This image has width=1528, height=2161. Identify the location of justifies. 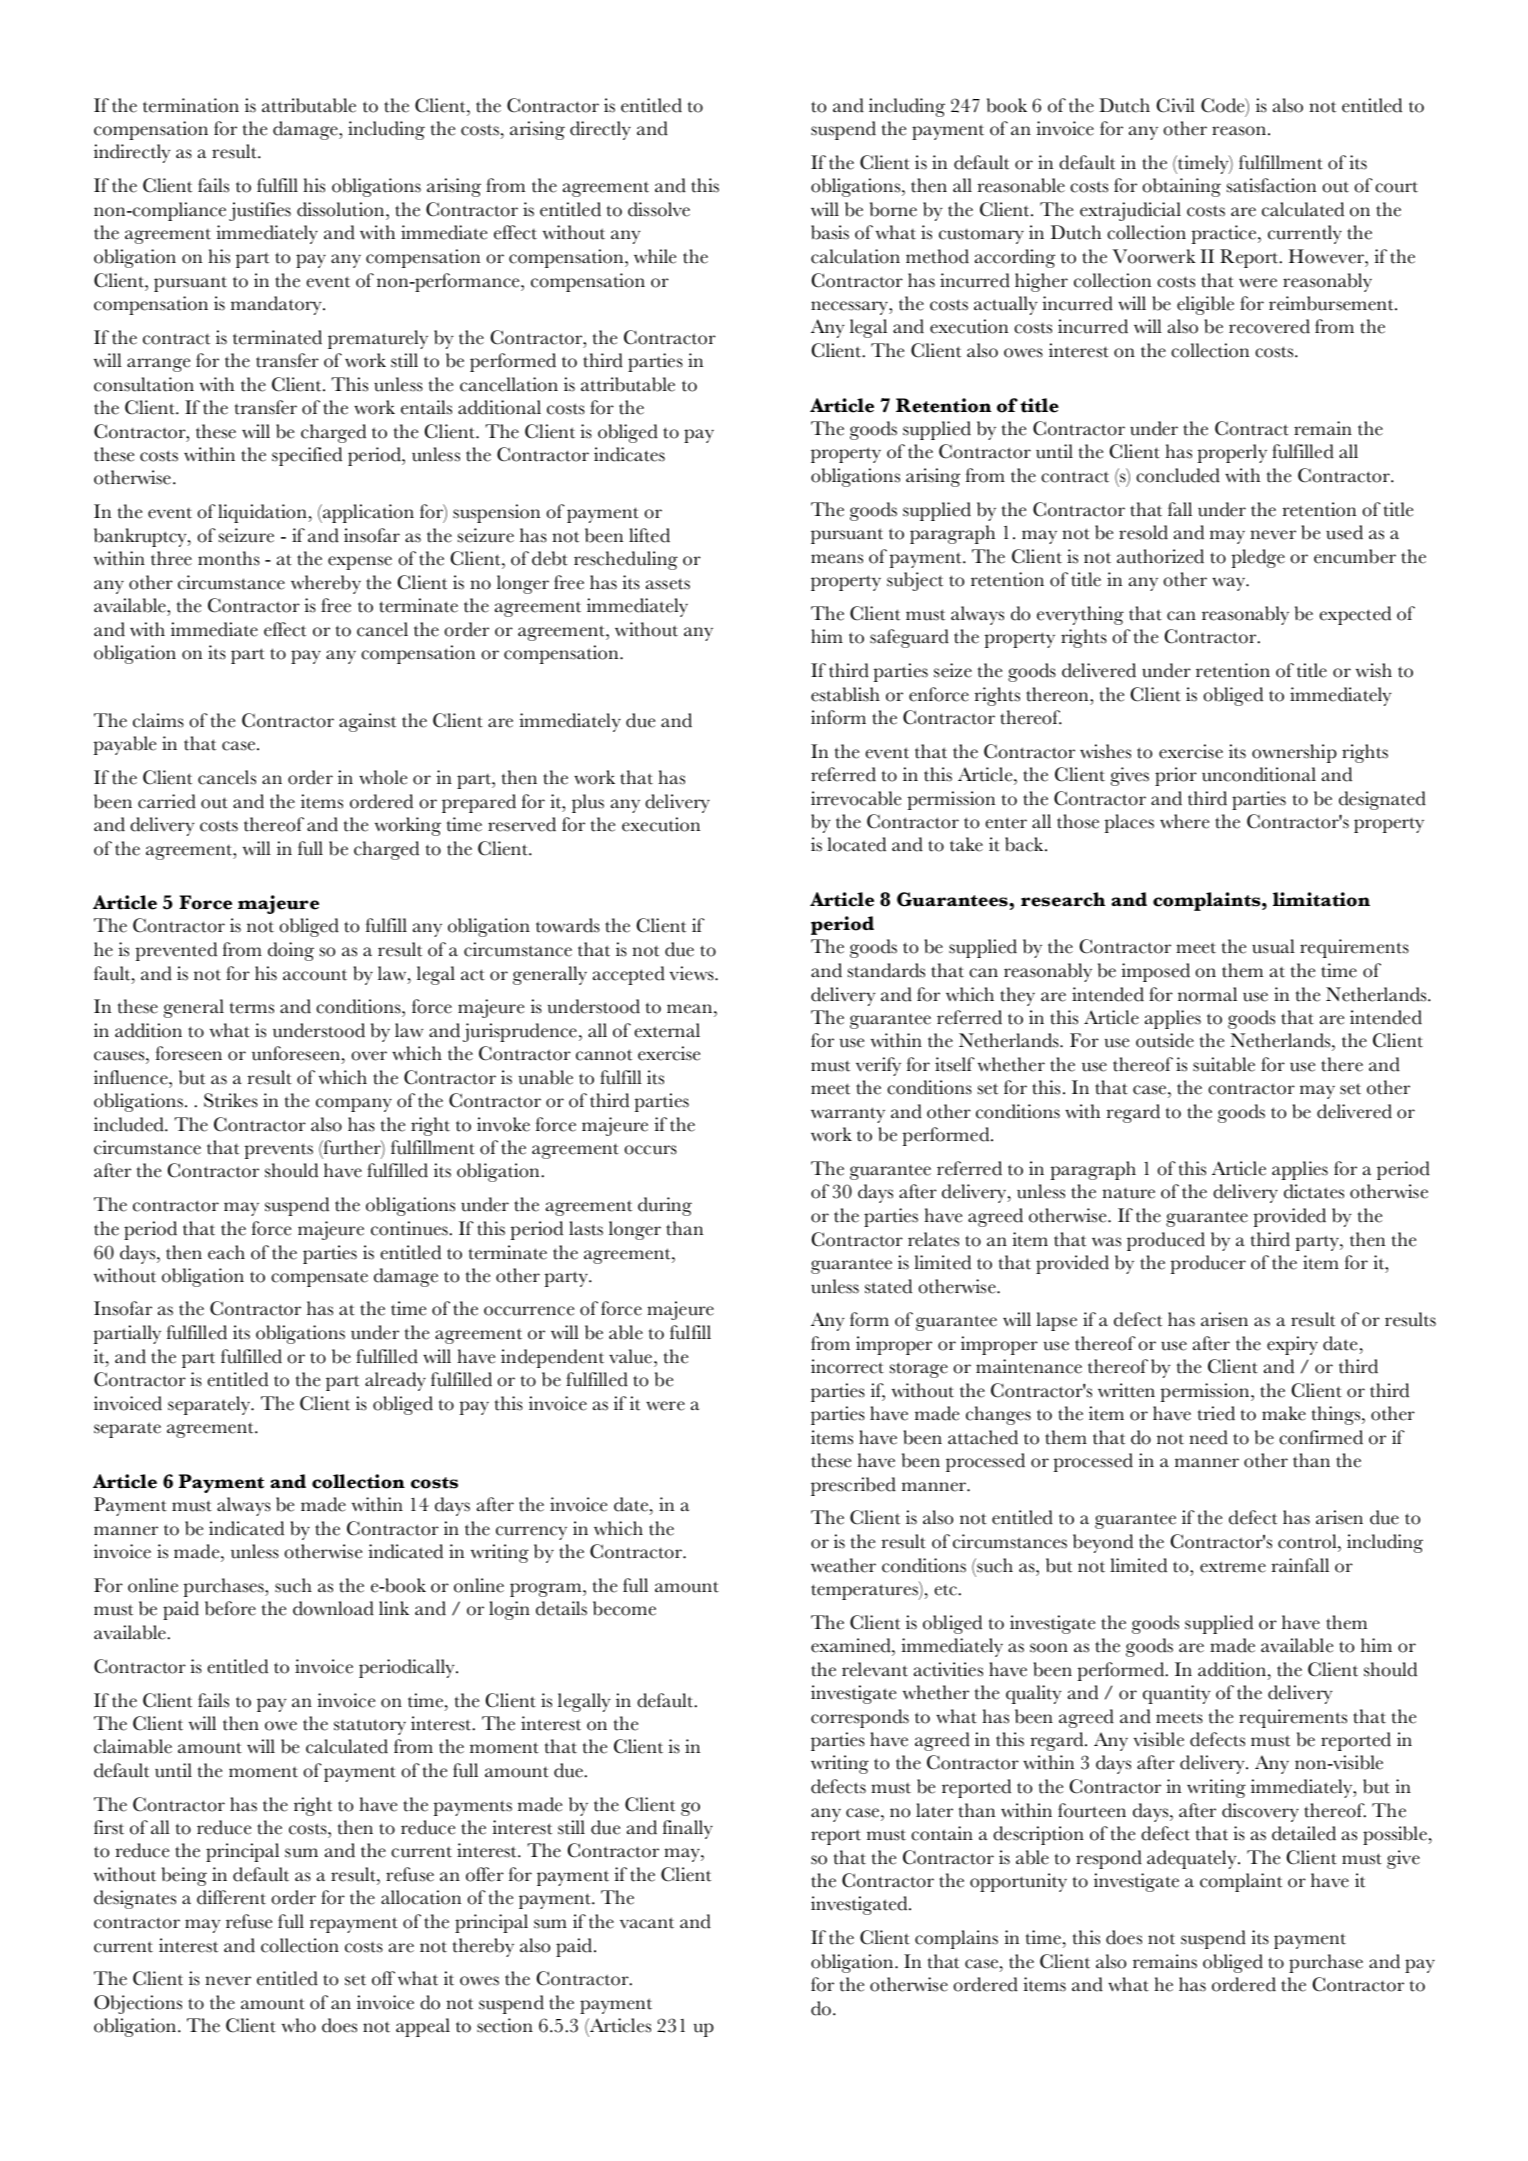
(260, 211).
